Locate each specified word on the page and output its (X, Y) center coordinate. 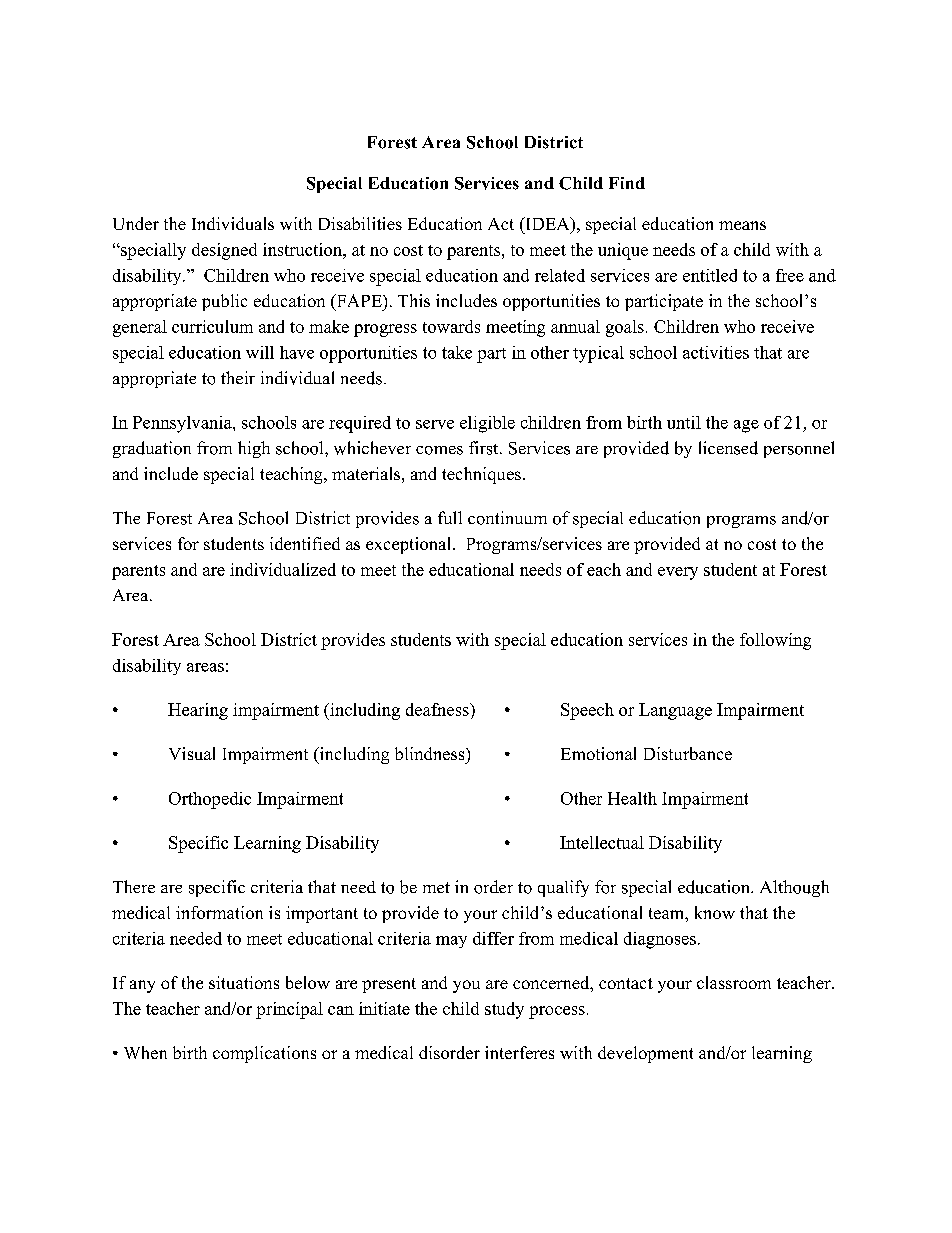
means (742, 225)
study (504, 1010)
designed (224, 251)
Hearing (198, 711)
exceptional (408, 545)
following (775, 641)
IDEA (547, 223)
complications (264, 1054)
